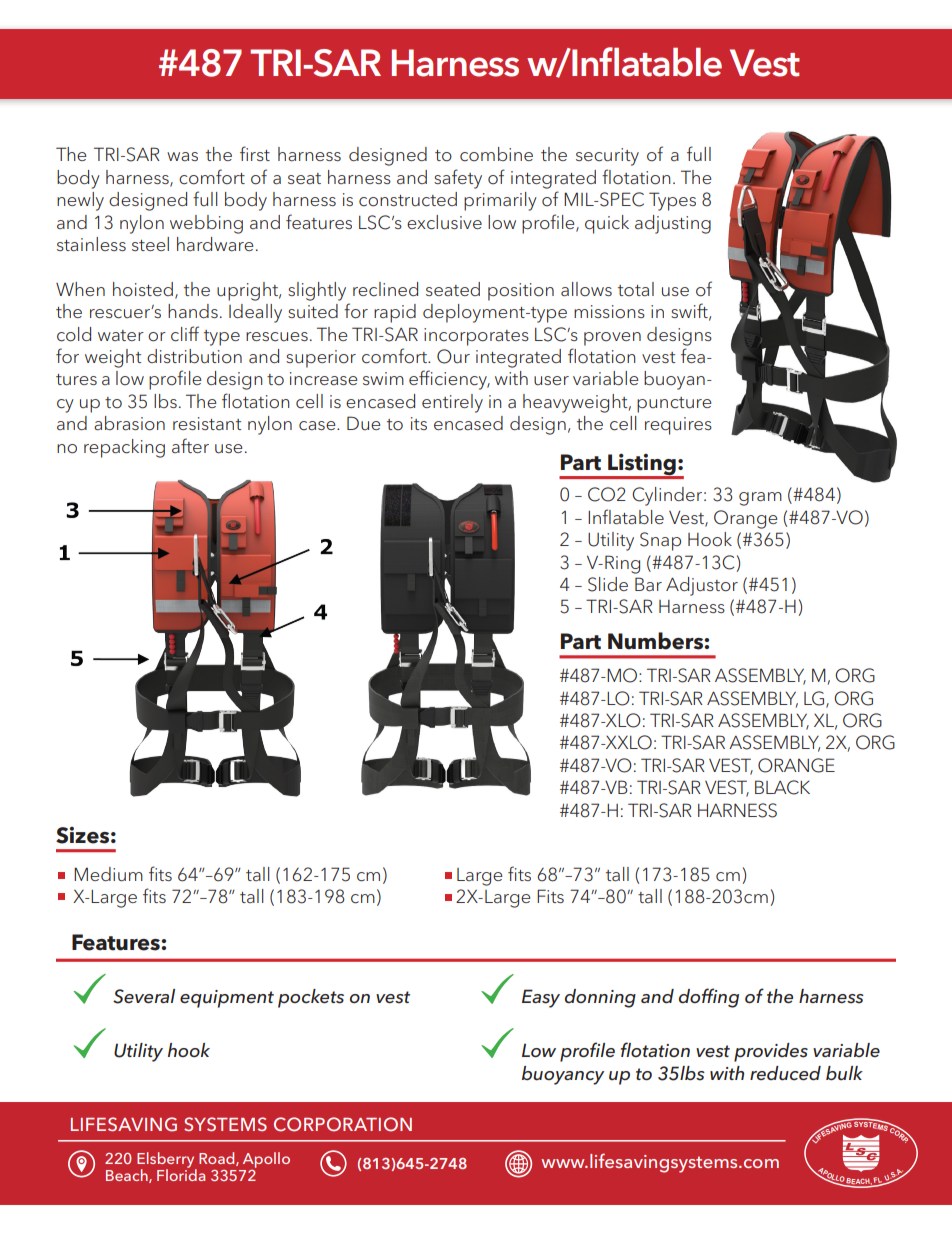  Describe the element at coordinates (541, 998) in the page. I see `Easy` at that location.
